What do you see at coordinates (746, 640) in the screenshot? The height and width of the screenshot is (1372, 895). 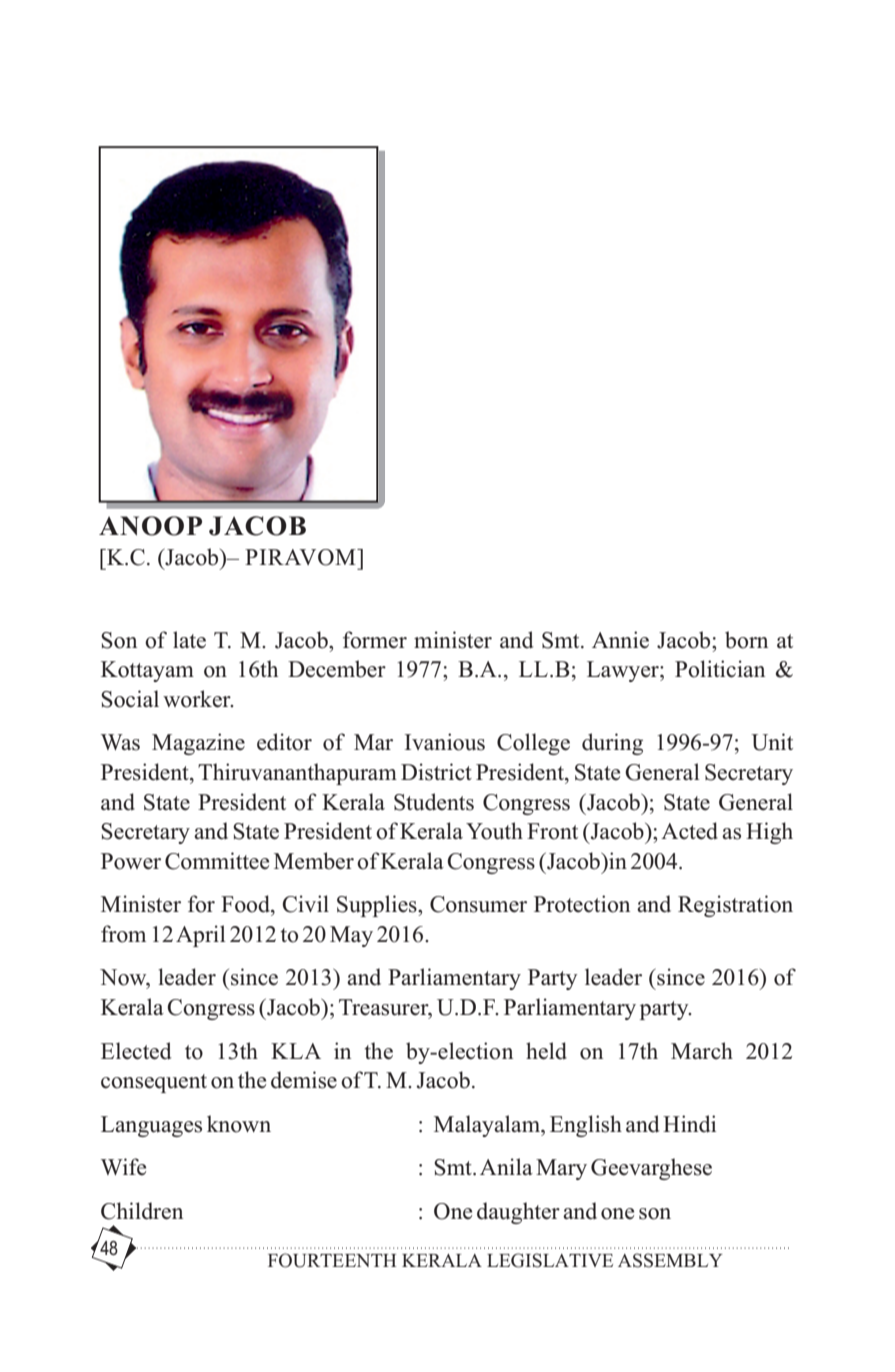 I see `born` at bounding box center [746, 640].
